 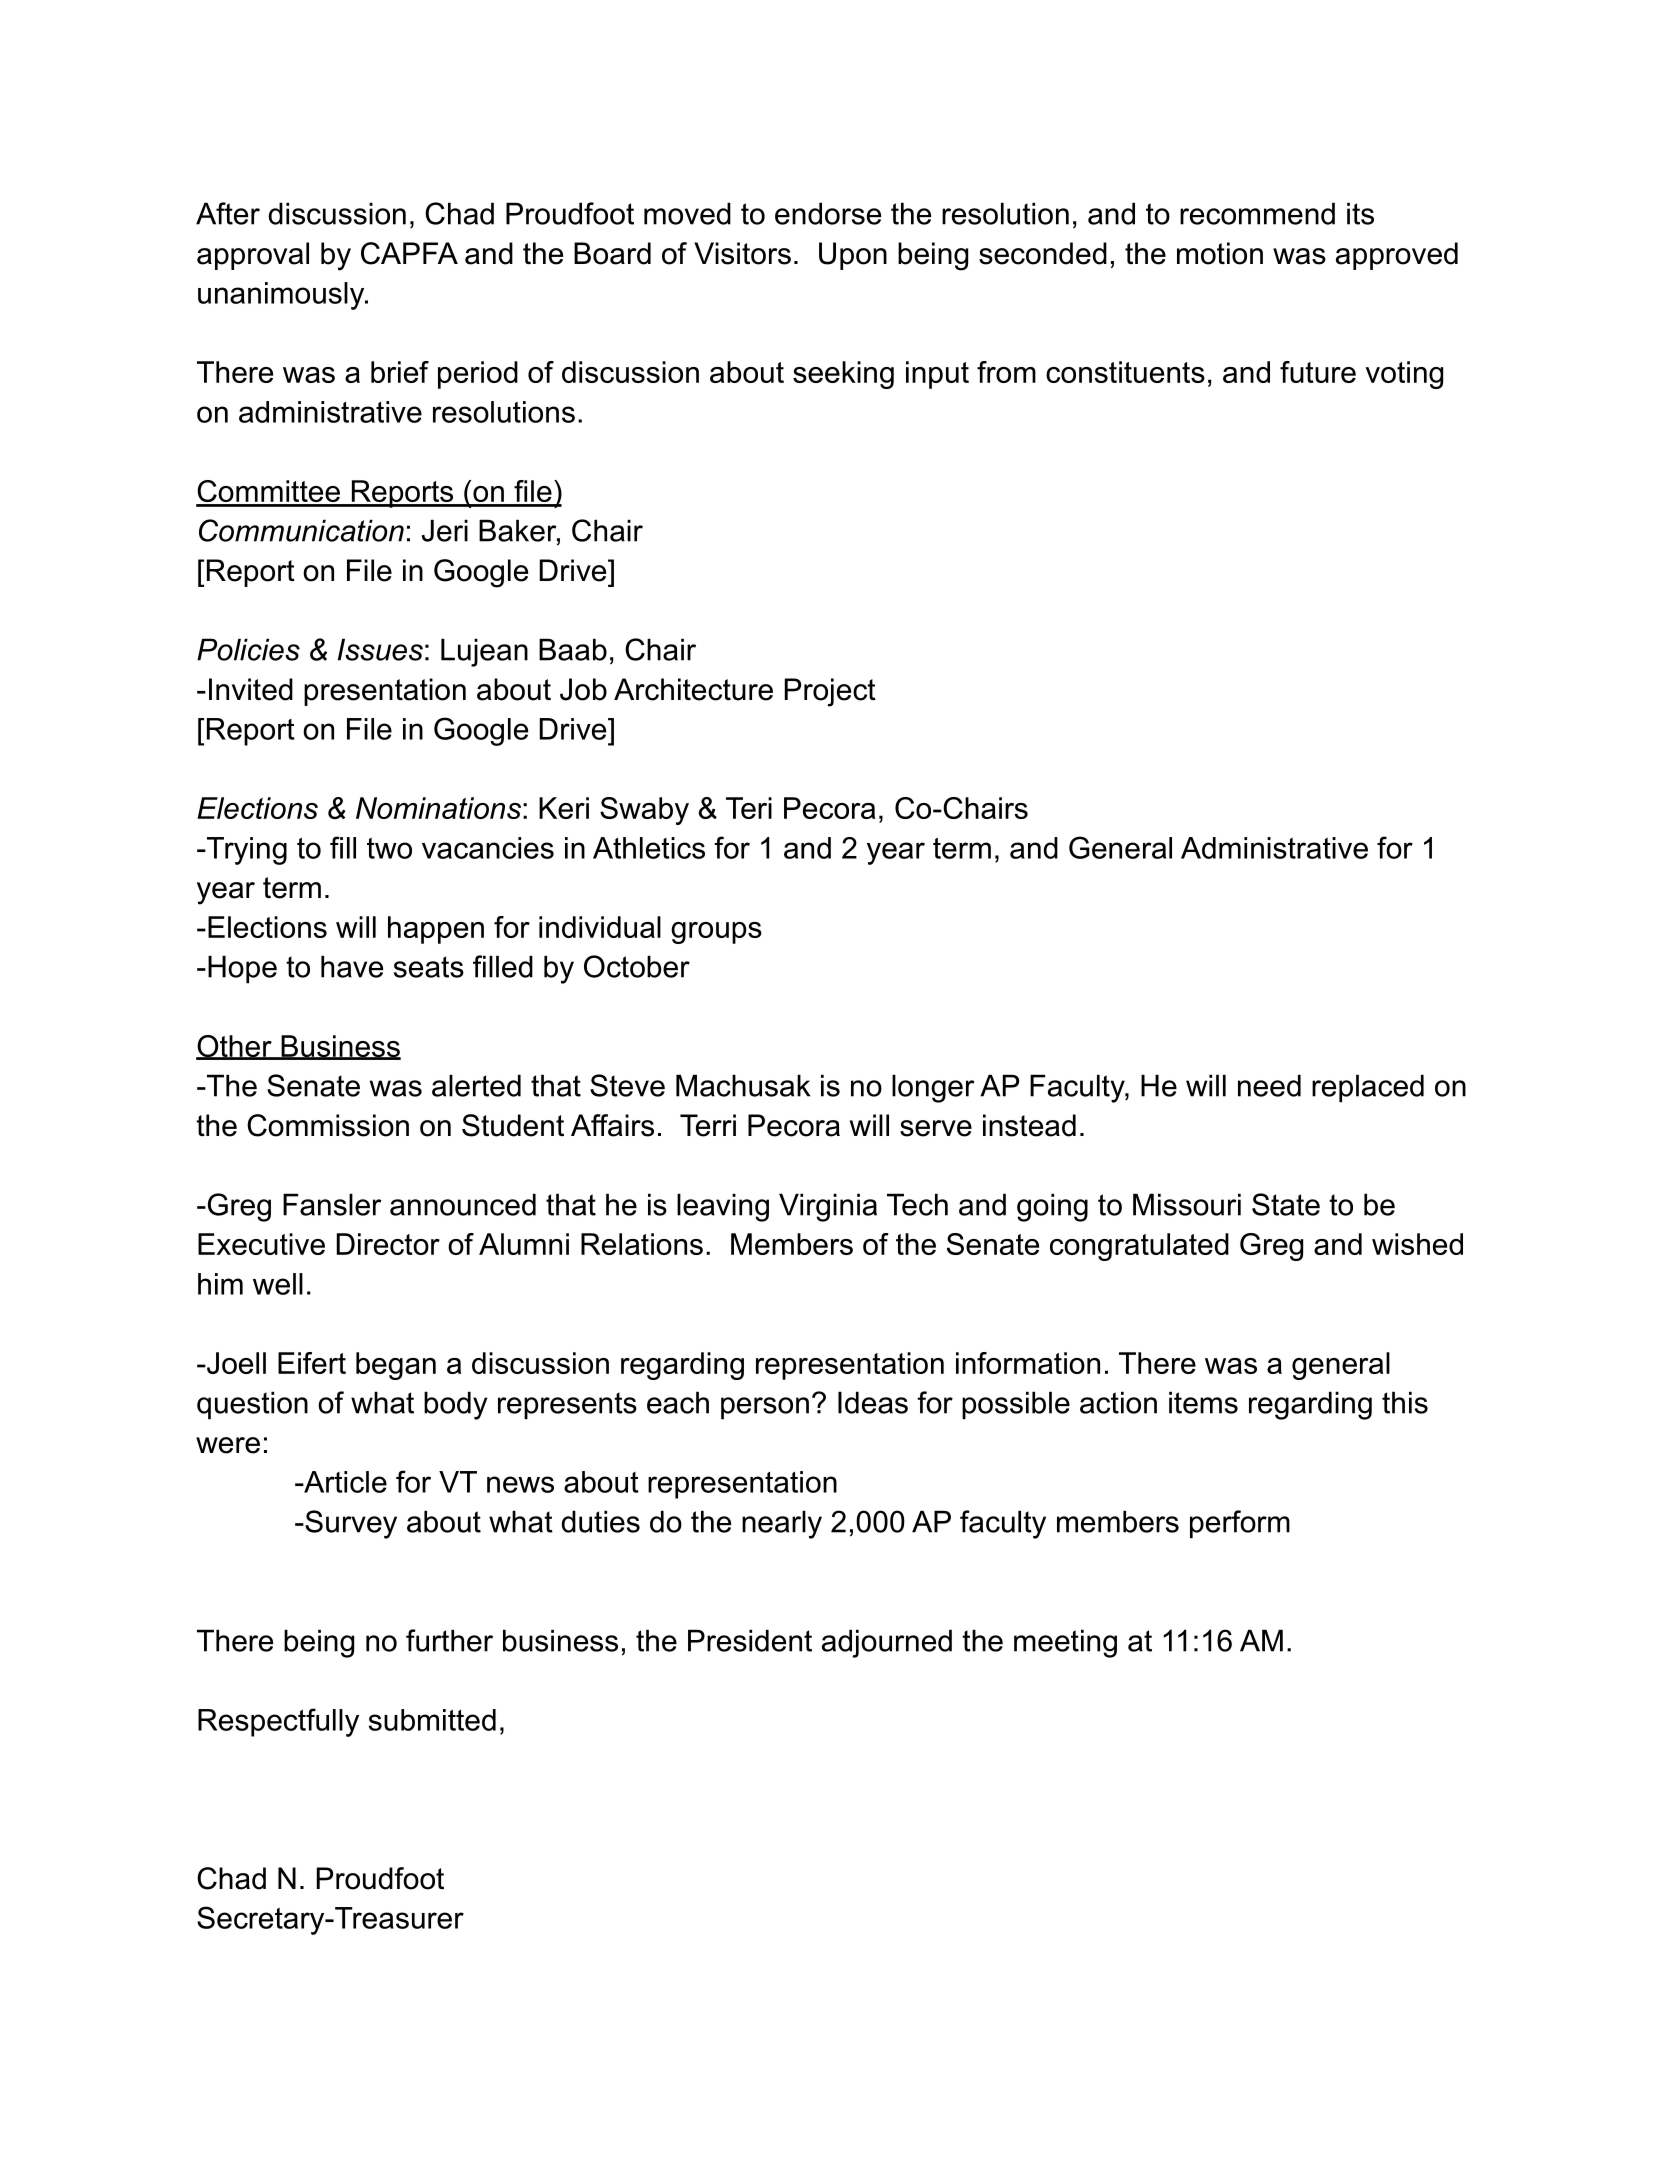 I want to click on Teri, so click(x=749, y=808).
